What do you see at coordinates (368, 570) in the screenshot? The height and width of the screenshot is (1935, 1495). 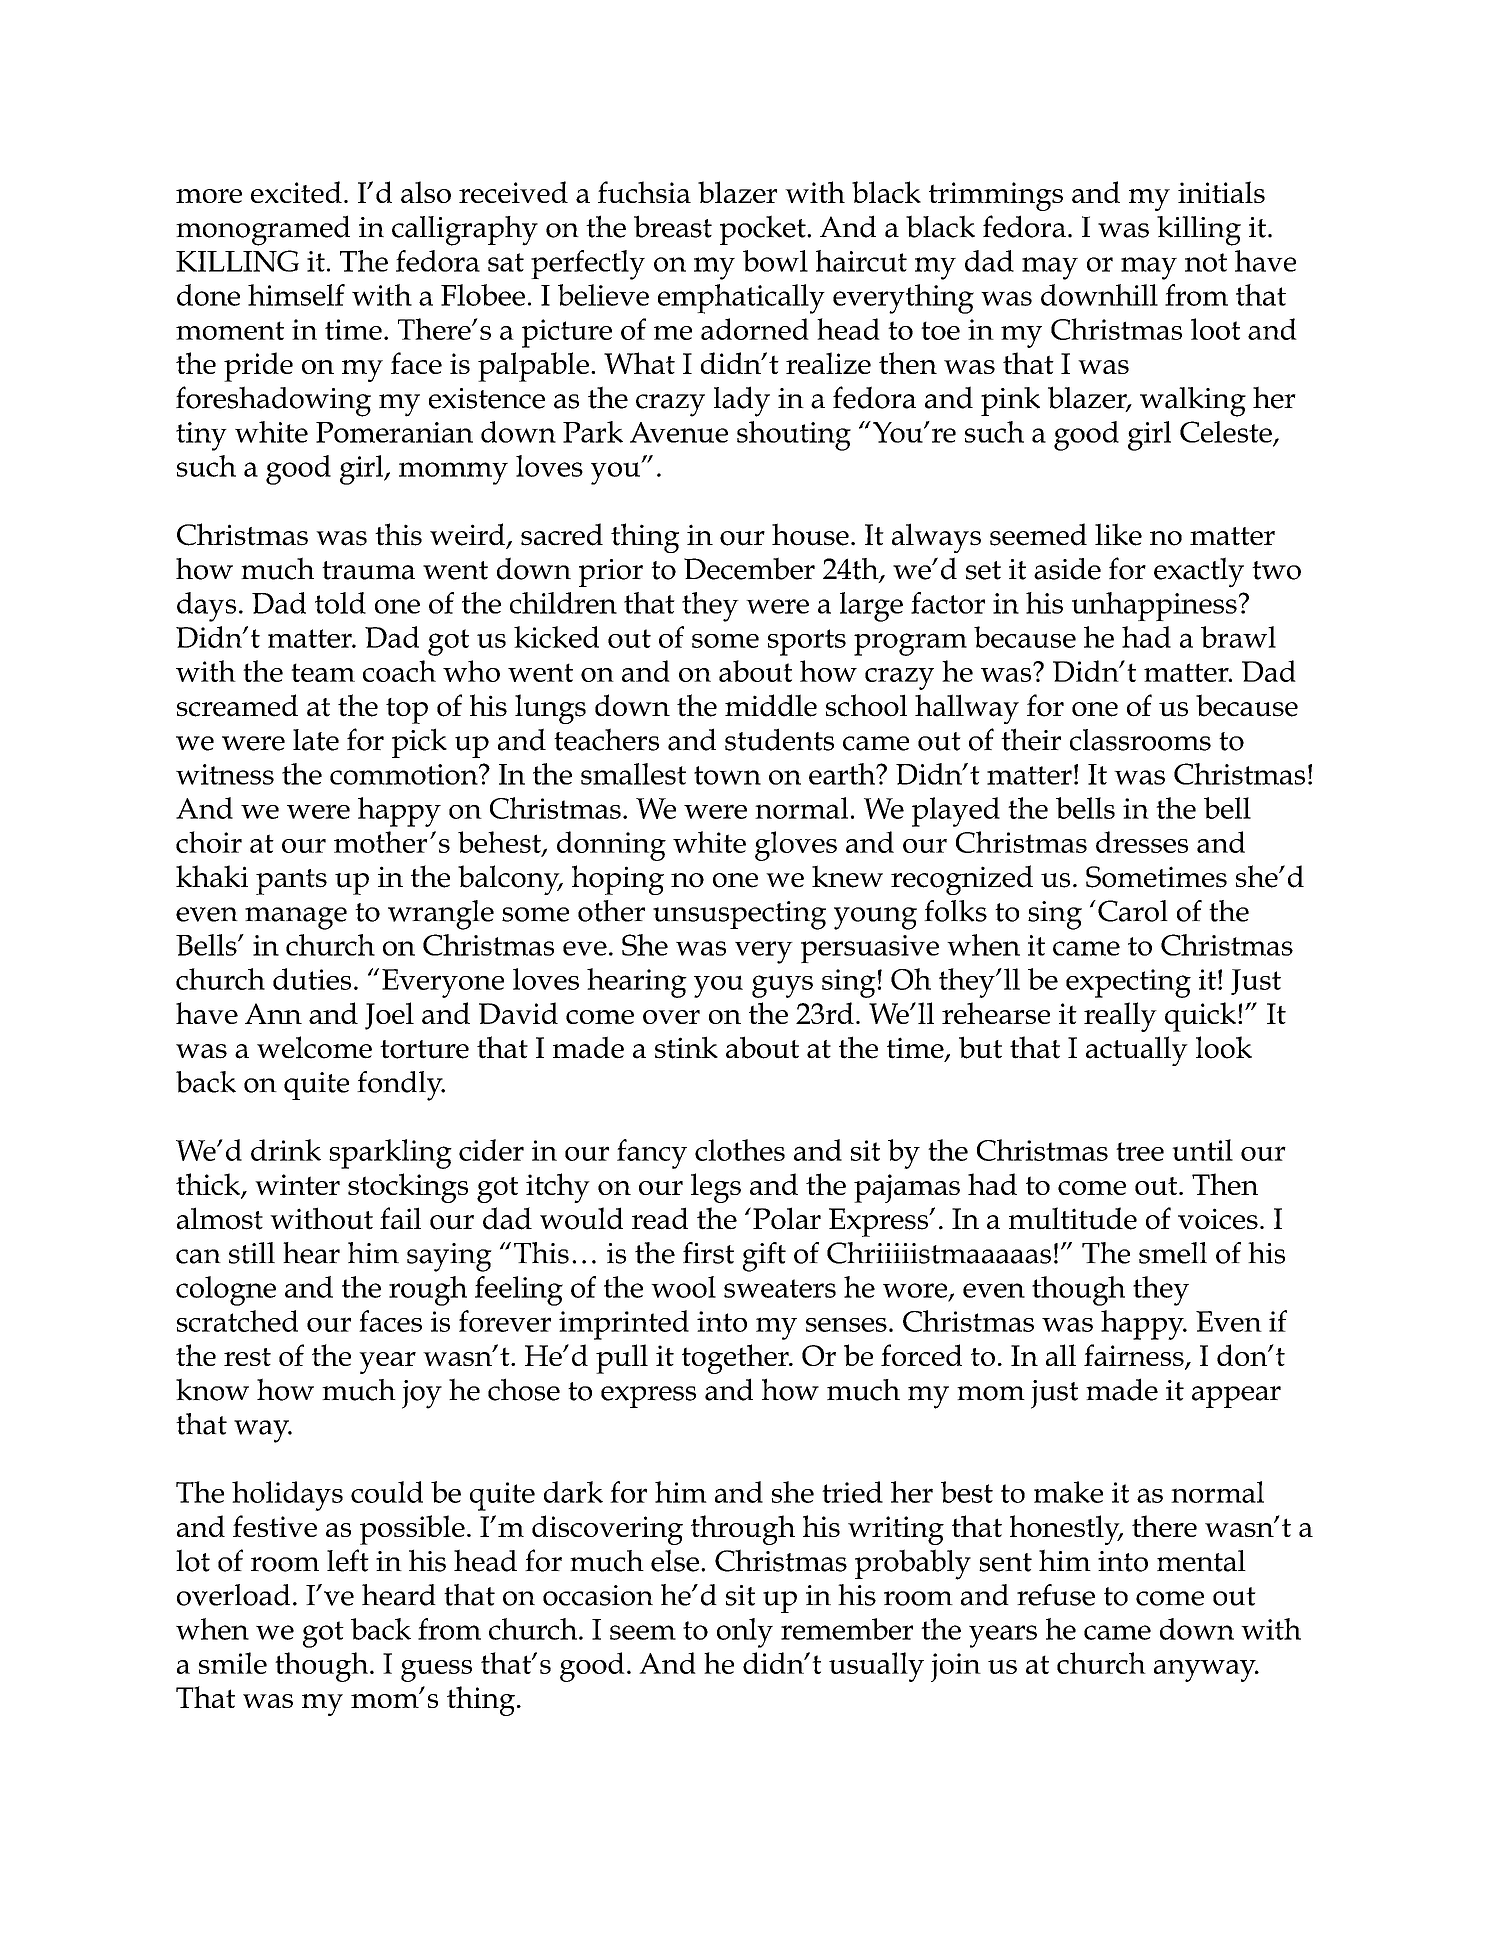 I see `trauma` at bounding box center [368, 570].
